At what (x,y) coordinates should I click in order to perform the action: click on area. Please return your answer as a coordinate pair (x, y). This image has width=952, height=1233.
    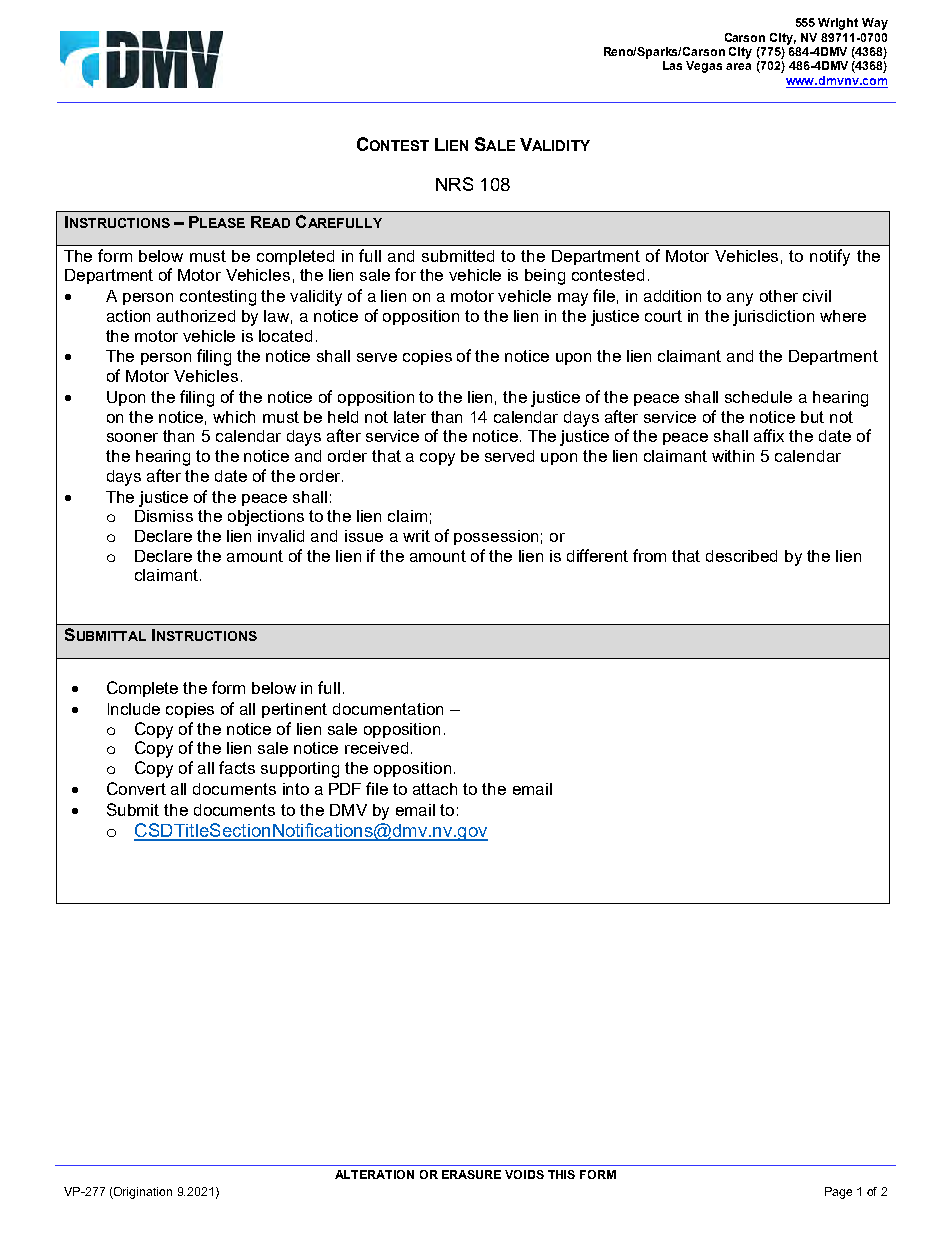
    Looking at the image, I should click on (738, 66).
